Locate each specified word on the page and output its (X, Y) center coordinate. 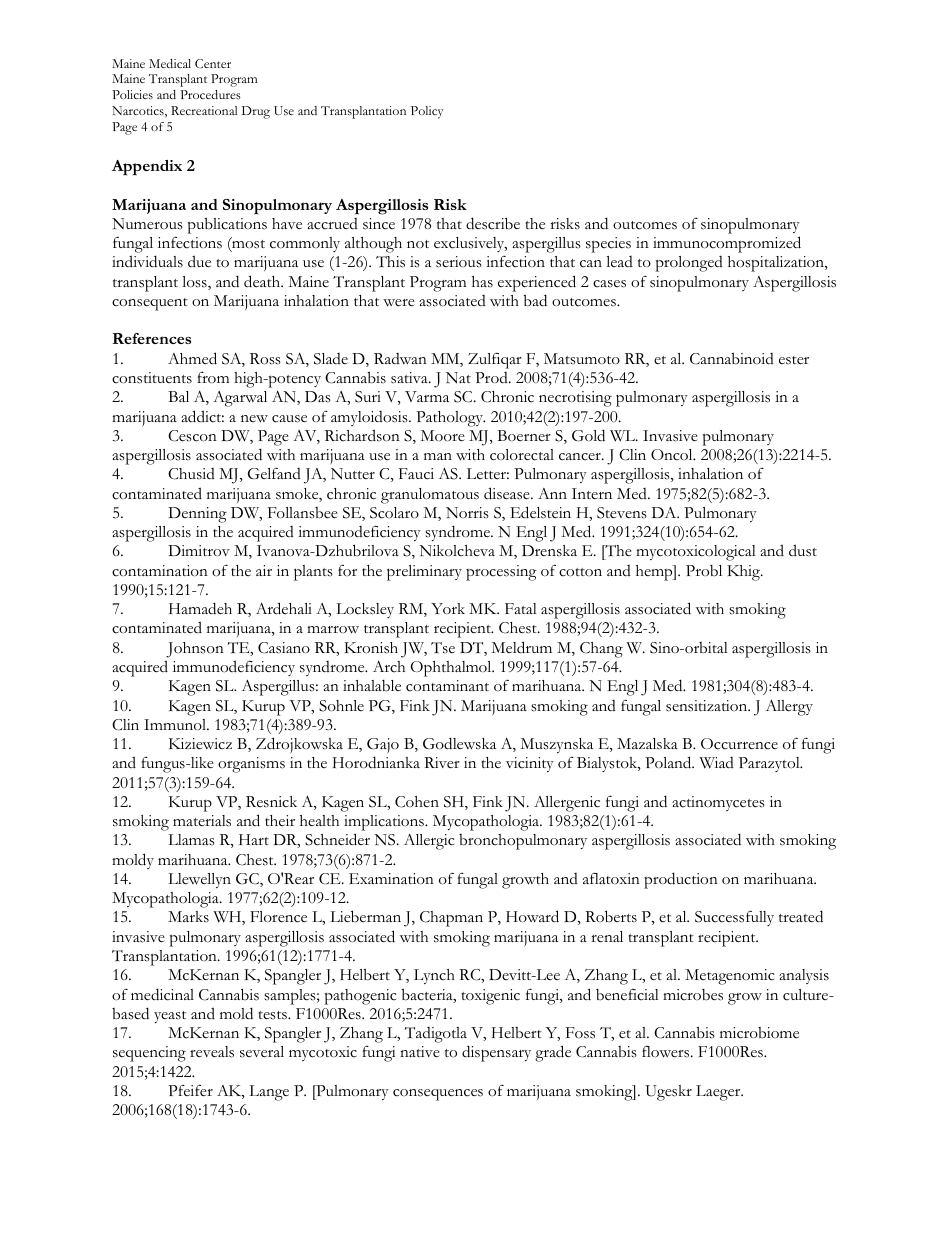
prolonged (689, 264)
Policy (427, 112)
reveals (212, 1052)
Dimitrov (199, 551)
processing (501, 573)
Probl (704, 571)
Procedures (210, 94)
